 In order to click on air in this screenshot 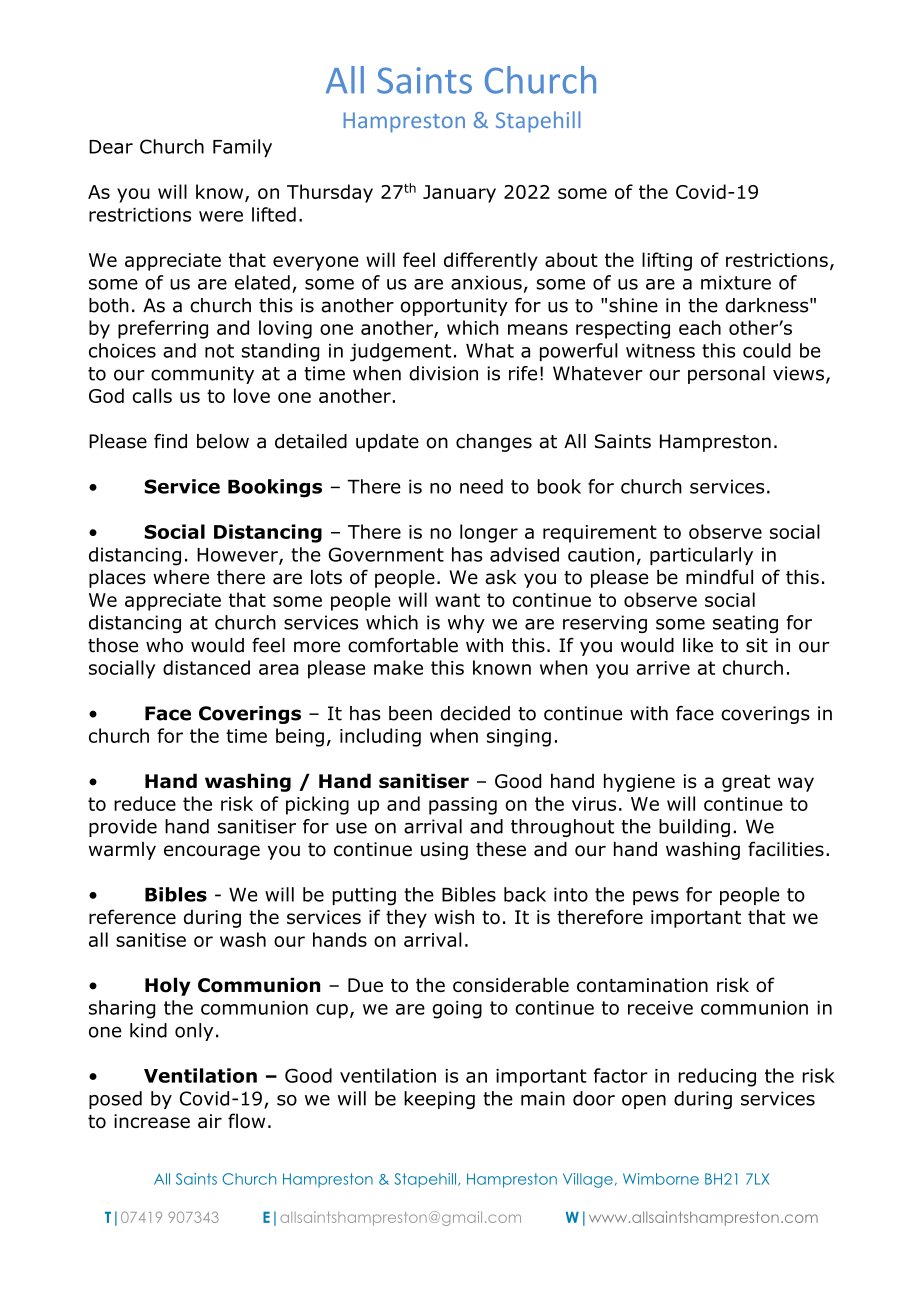, I will do `click(210, 1121)`.
